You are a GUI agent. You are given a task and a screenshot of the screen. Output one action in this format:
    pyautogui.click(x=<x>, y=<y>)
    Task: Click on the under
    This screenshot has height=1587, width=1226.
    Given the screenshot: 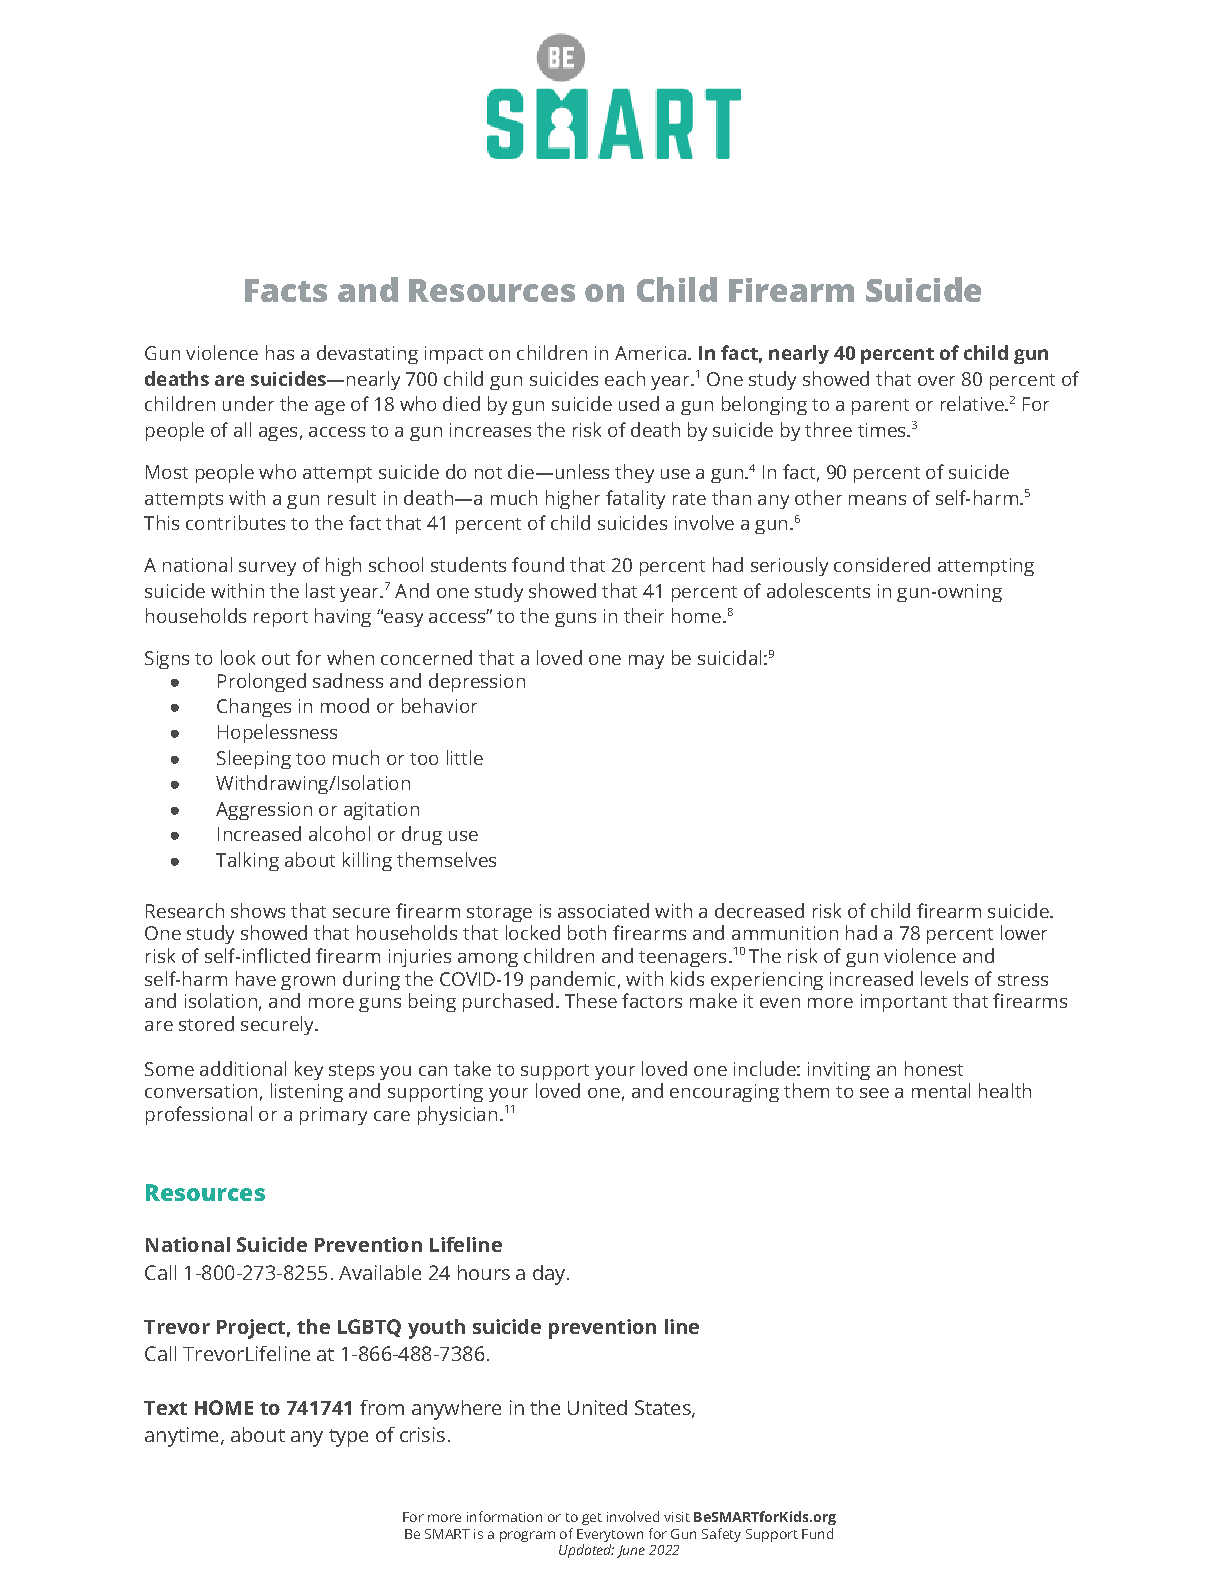 What is the action you would take?
    pyautogui.click(x=248, y=403)
